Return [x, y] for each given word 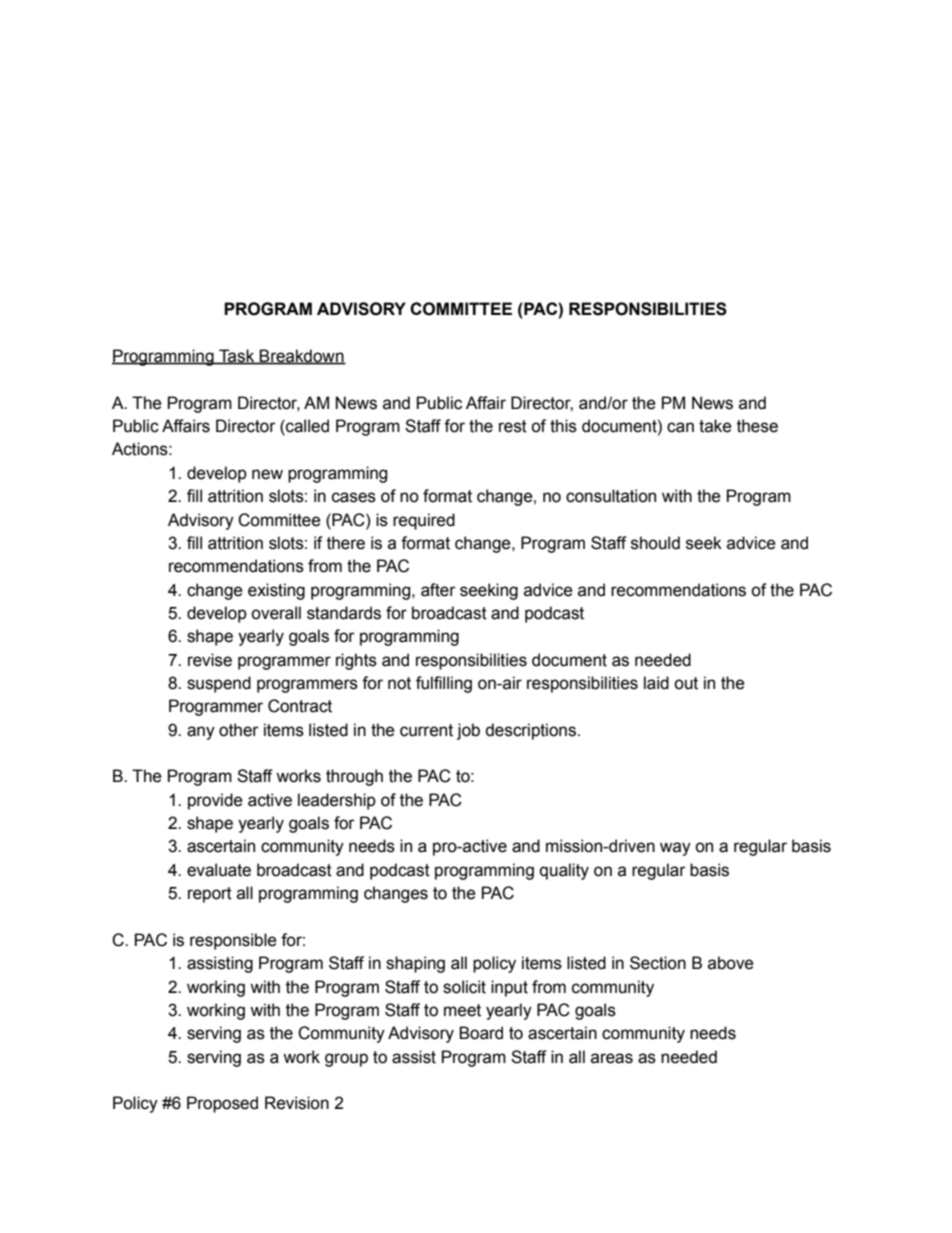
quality [564, 871]
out [686, 683]
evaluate [219, 870]
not [399, 683]
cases [354, 497]
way [675, 849]
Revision [297, 1103]
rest [513, 426]
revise [210, 660]
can [680, 427]
